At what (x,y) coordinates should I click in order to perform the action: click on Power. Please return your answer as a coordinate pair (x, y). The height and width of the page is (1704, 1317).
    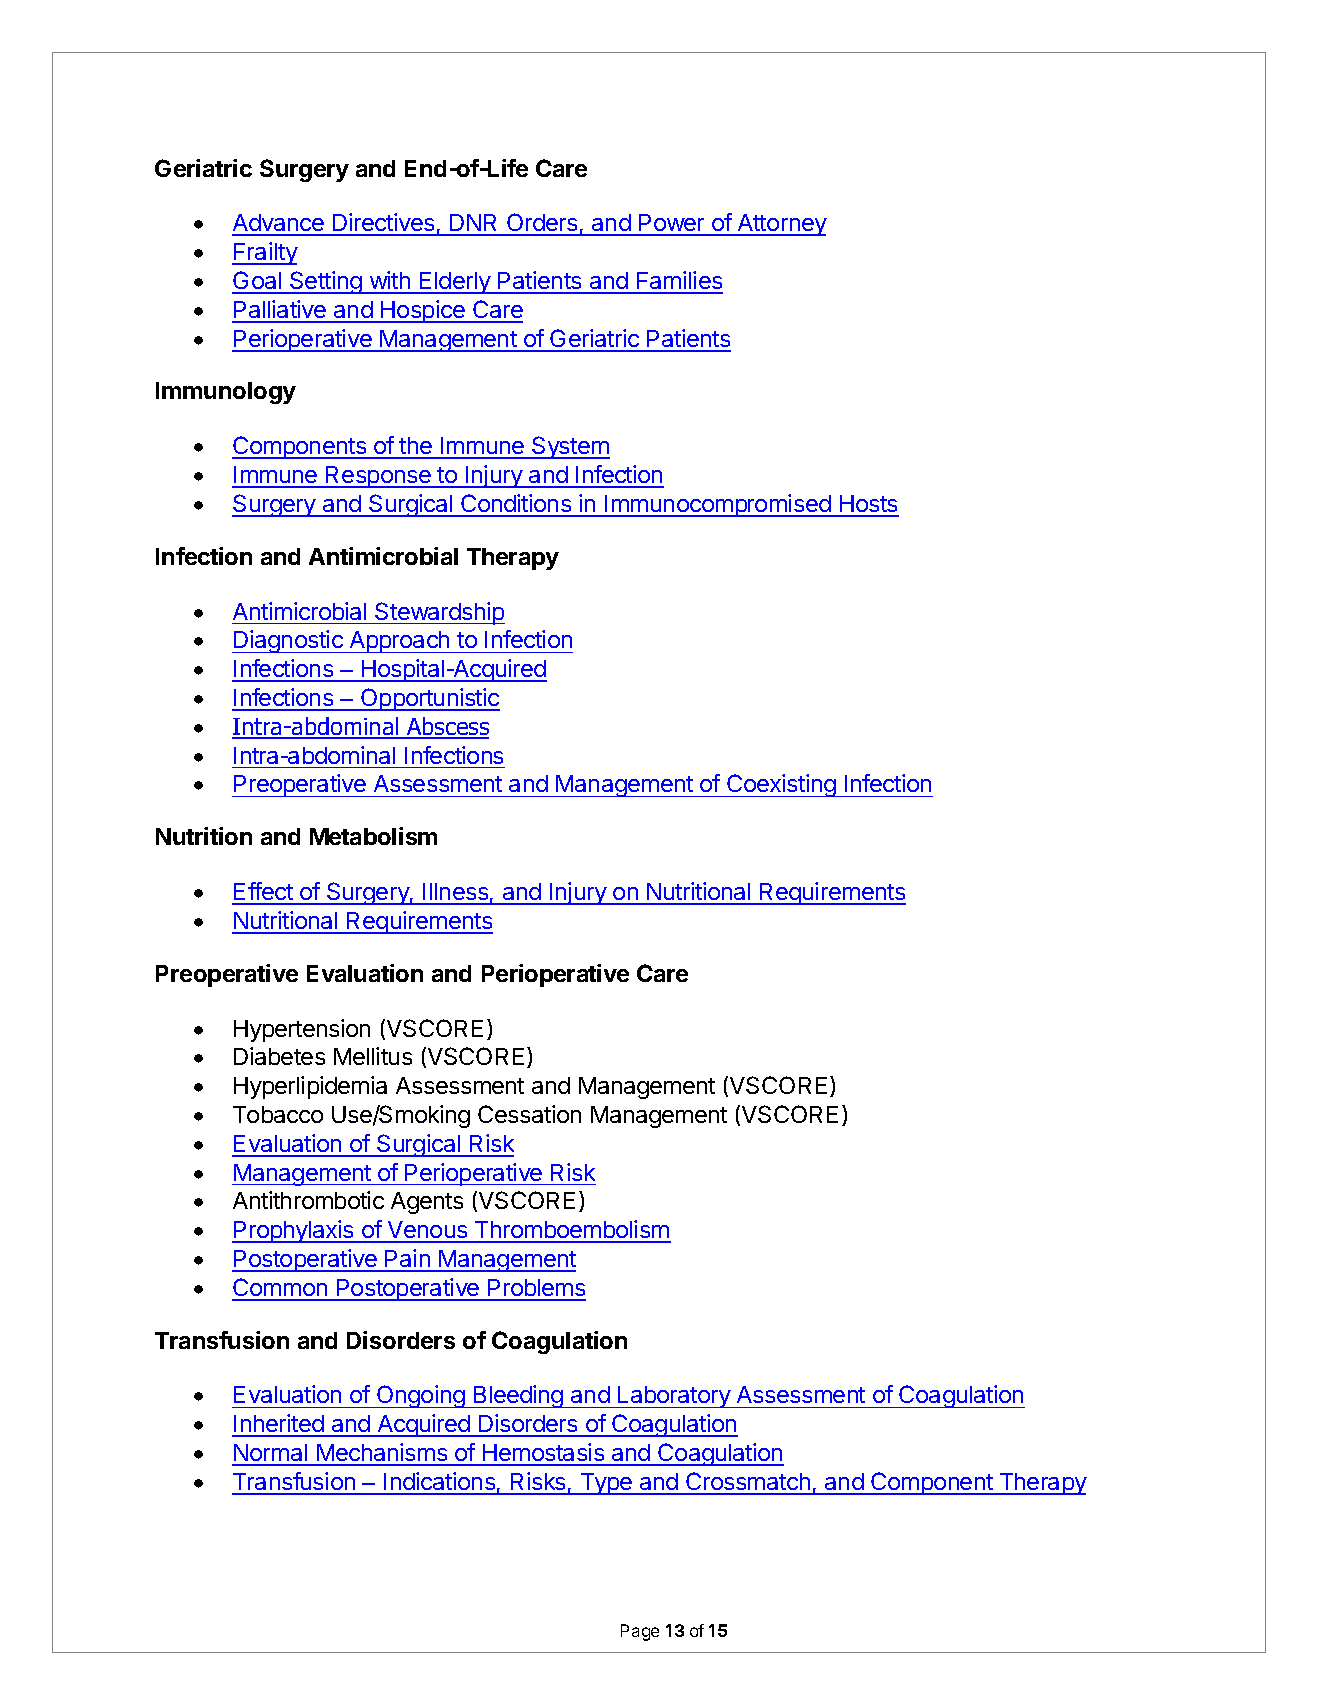
    Looking at the image, I should click on (672, 224).
